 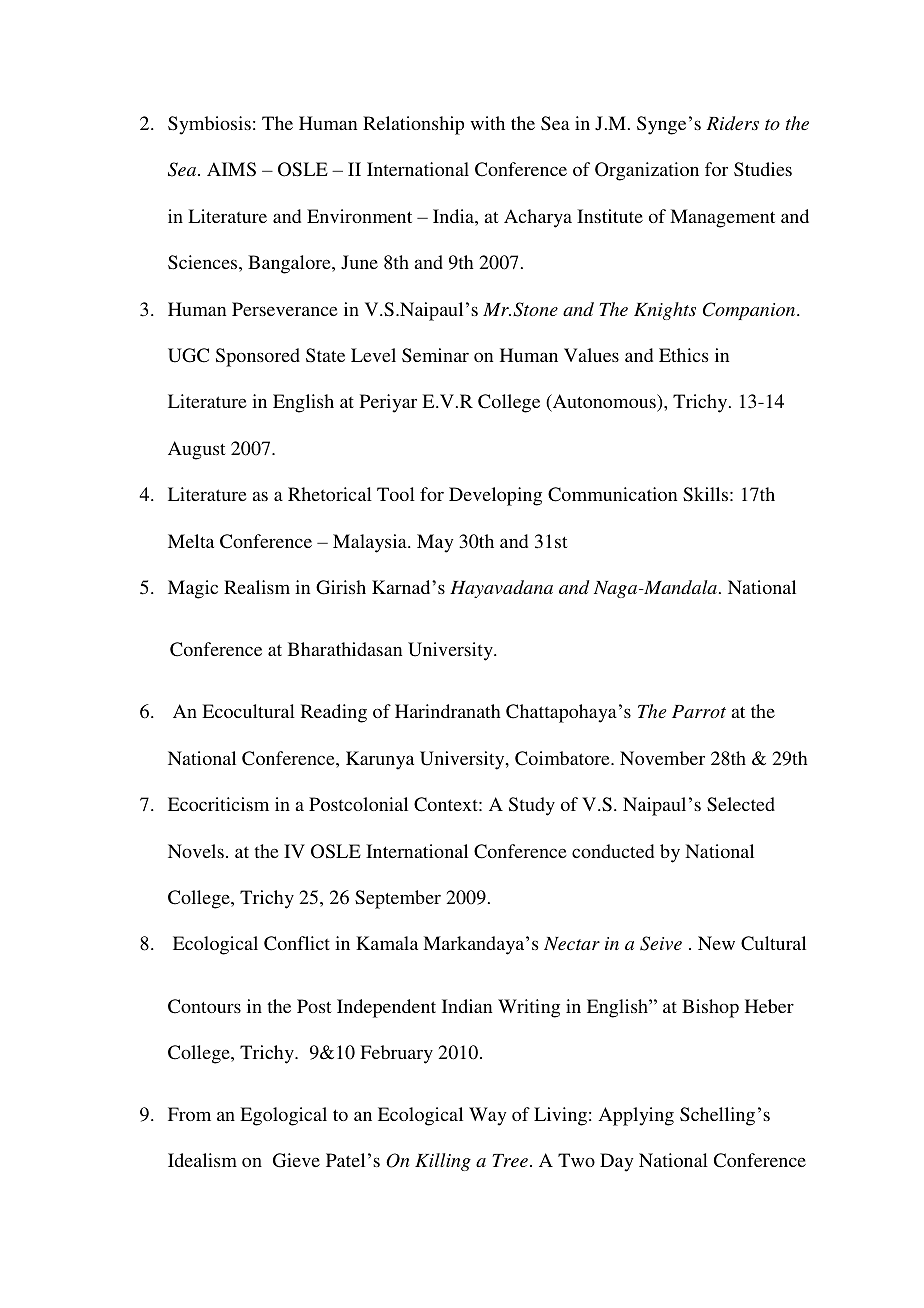 I want to click on with, so click(x=487, y=123).
